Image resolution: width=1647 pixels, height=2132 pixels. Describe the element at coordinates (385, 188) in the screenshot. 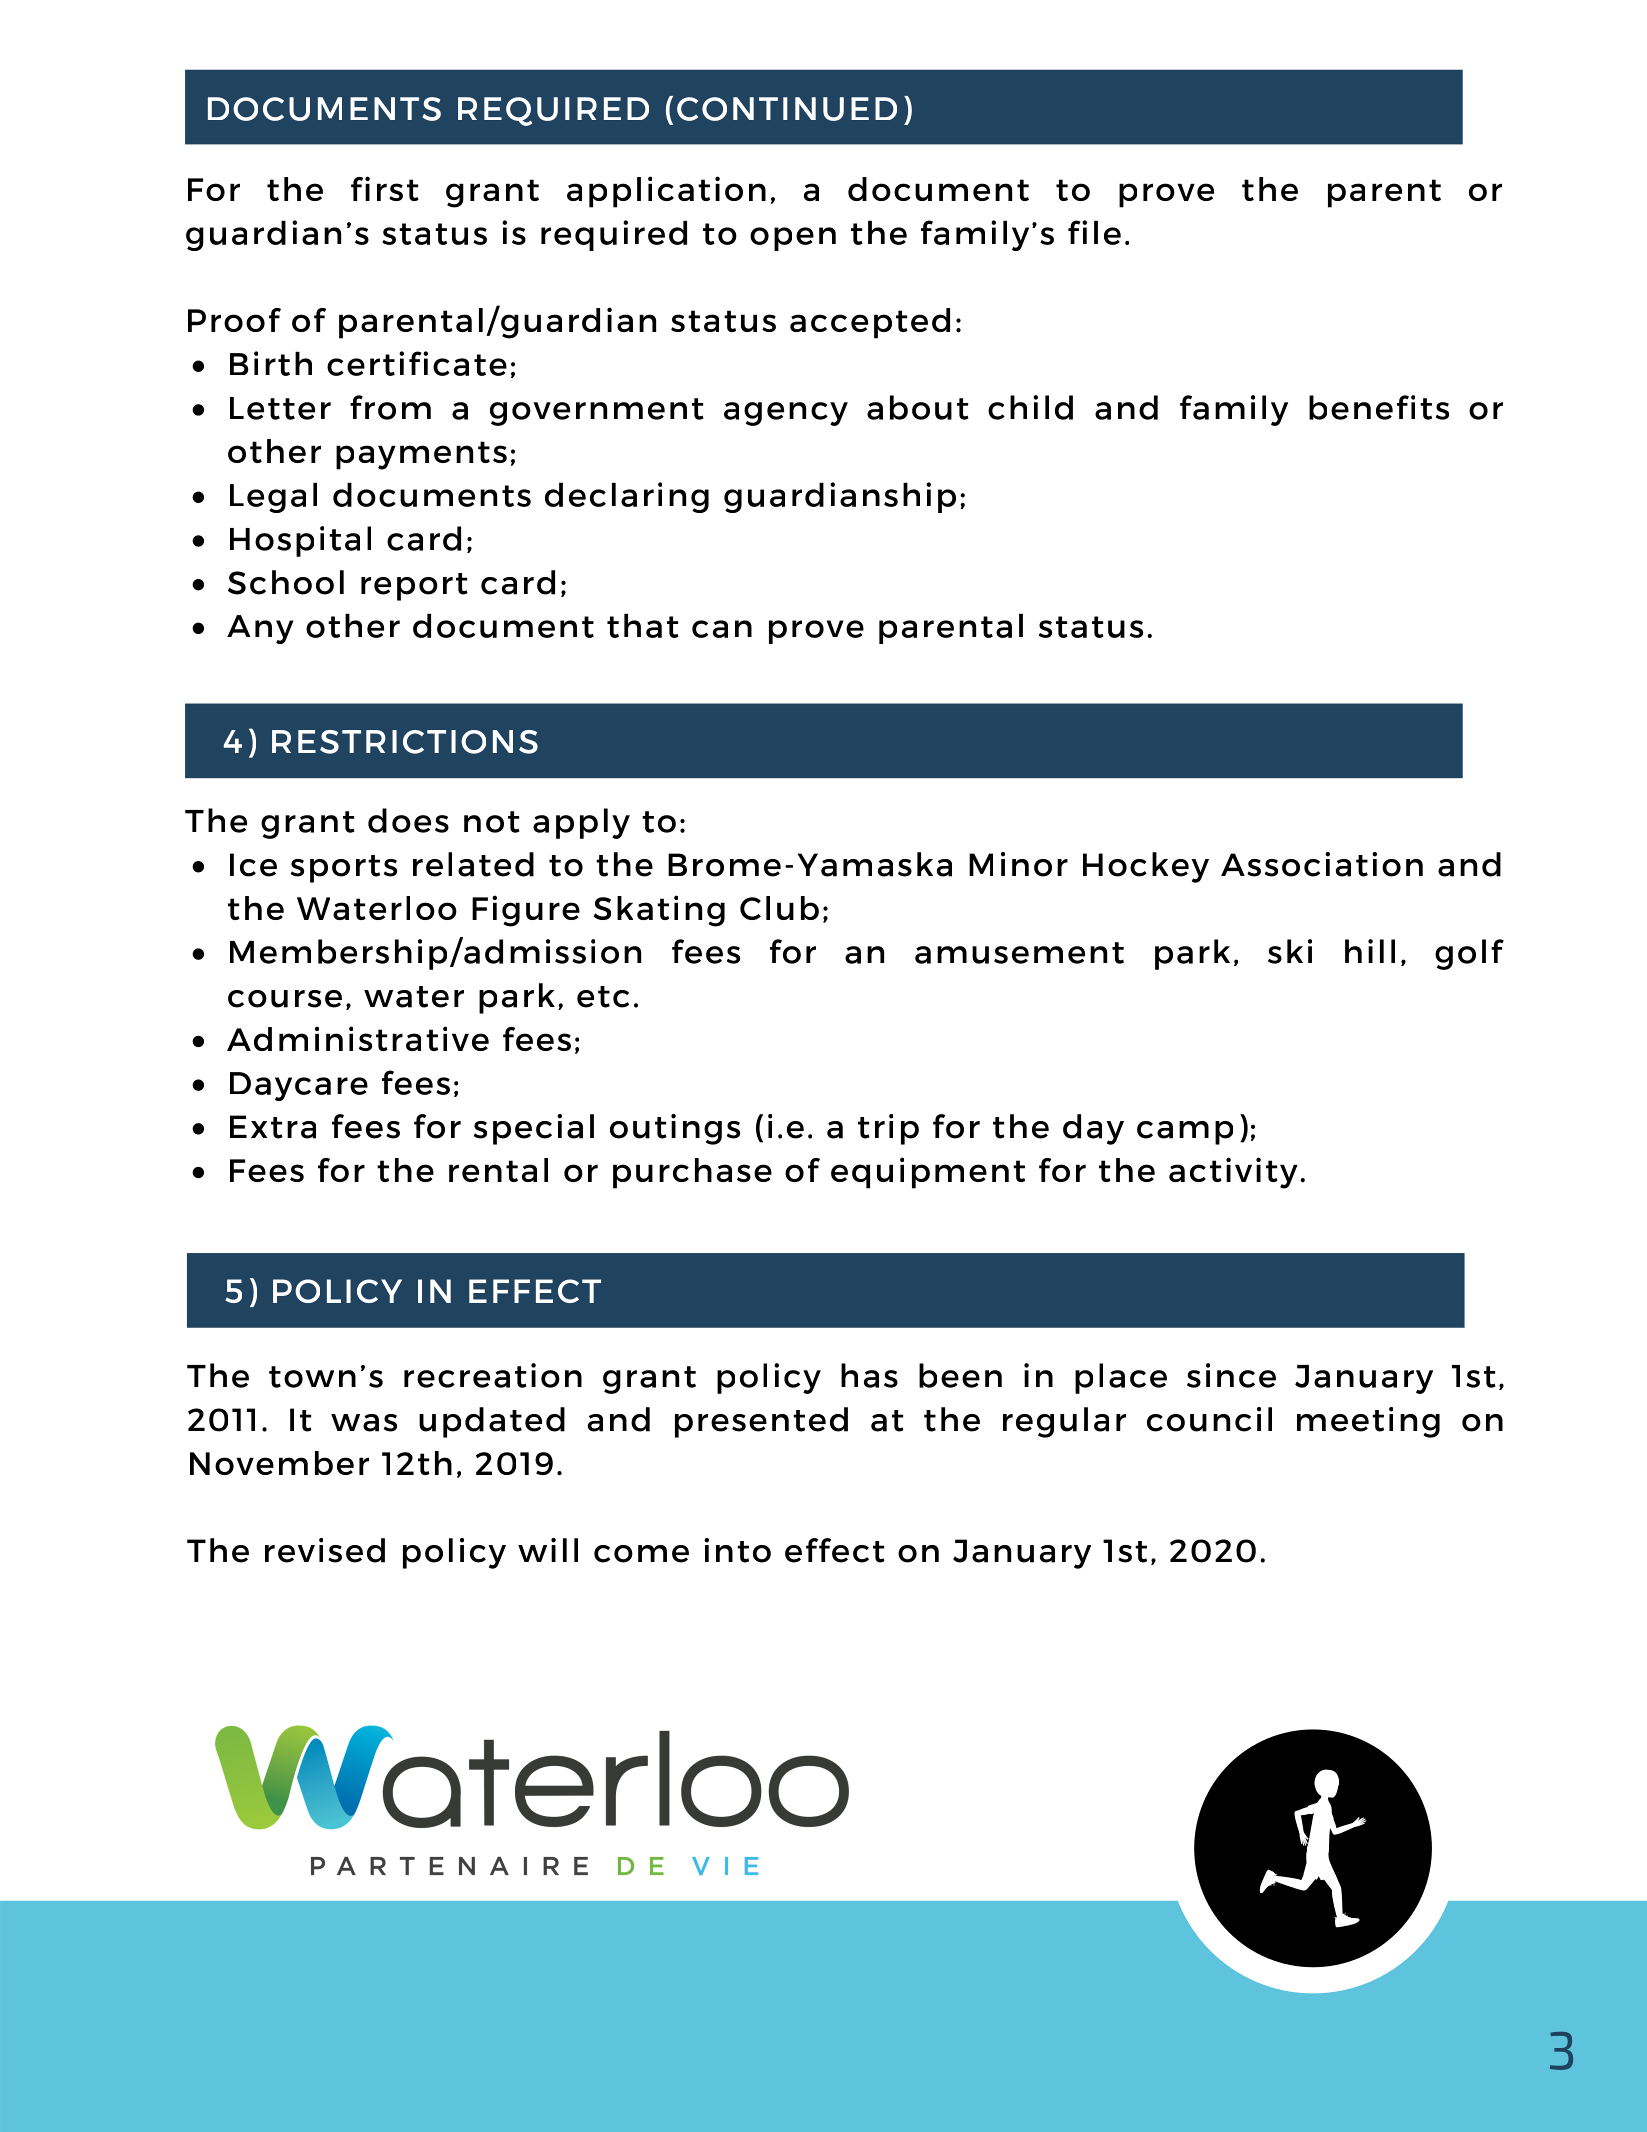

I see `first` at that location.
